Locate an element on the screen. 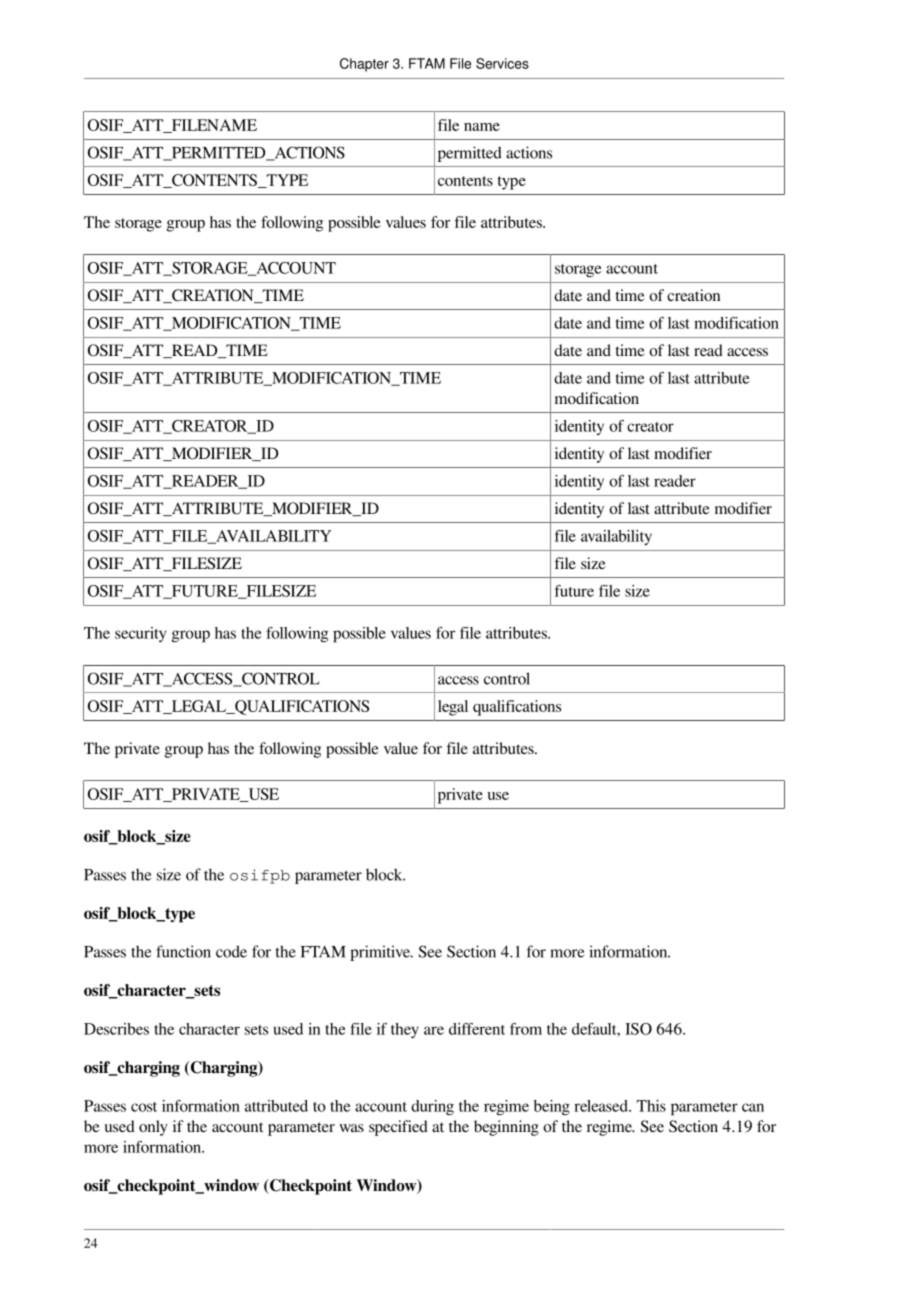 Image resolution: width=924 pixels, height=1308 pixels. security is located at coordinates (140, 634).
